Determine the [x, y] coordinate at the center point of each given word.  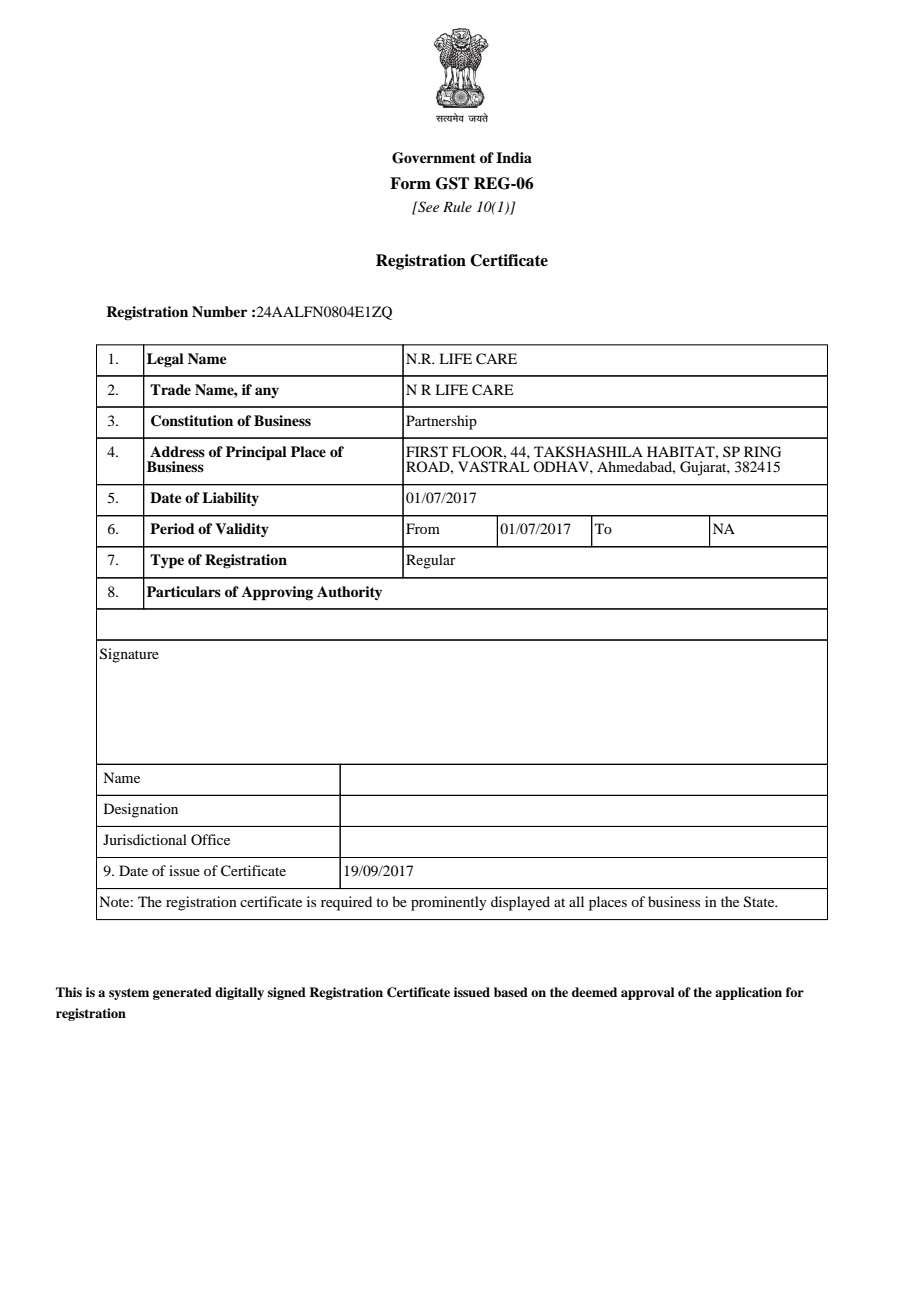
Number [219, 312]
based [511, 992]
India [514, 157]
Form [410, 183]
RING [762, 452]
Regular [431, 561]
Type [167, 561]
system [129, 994]
